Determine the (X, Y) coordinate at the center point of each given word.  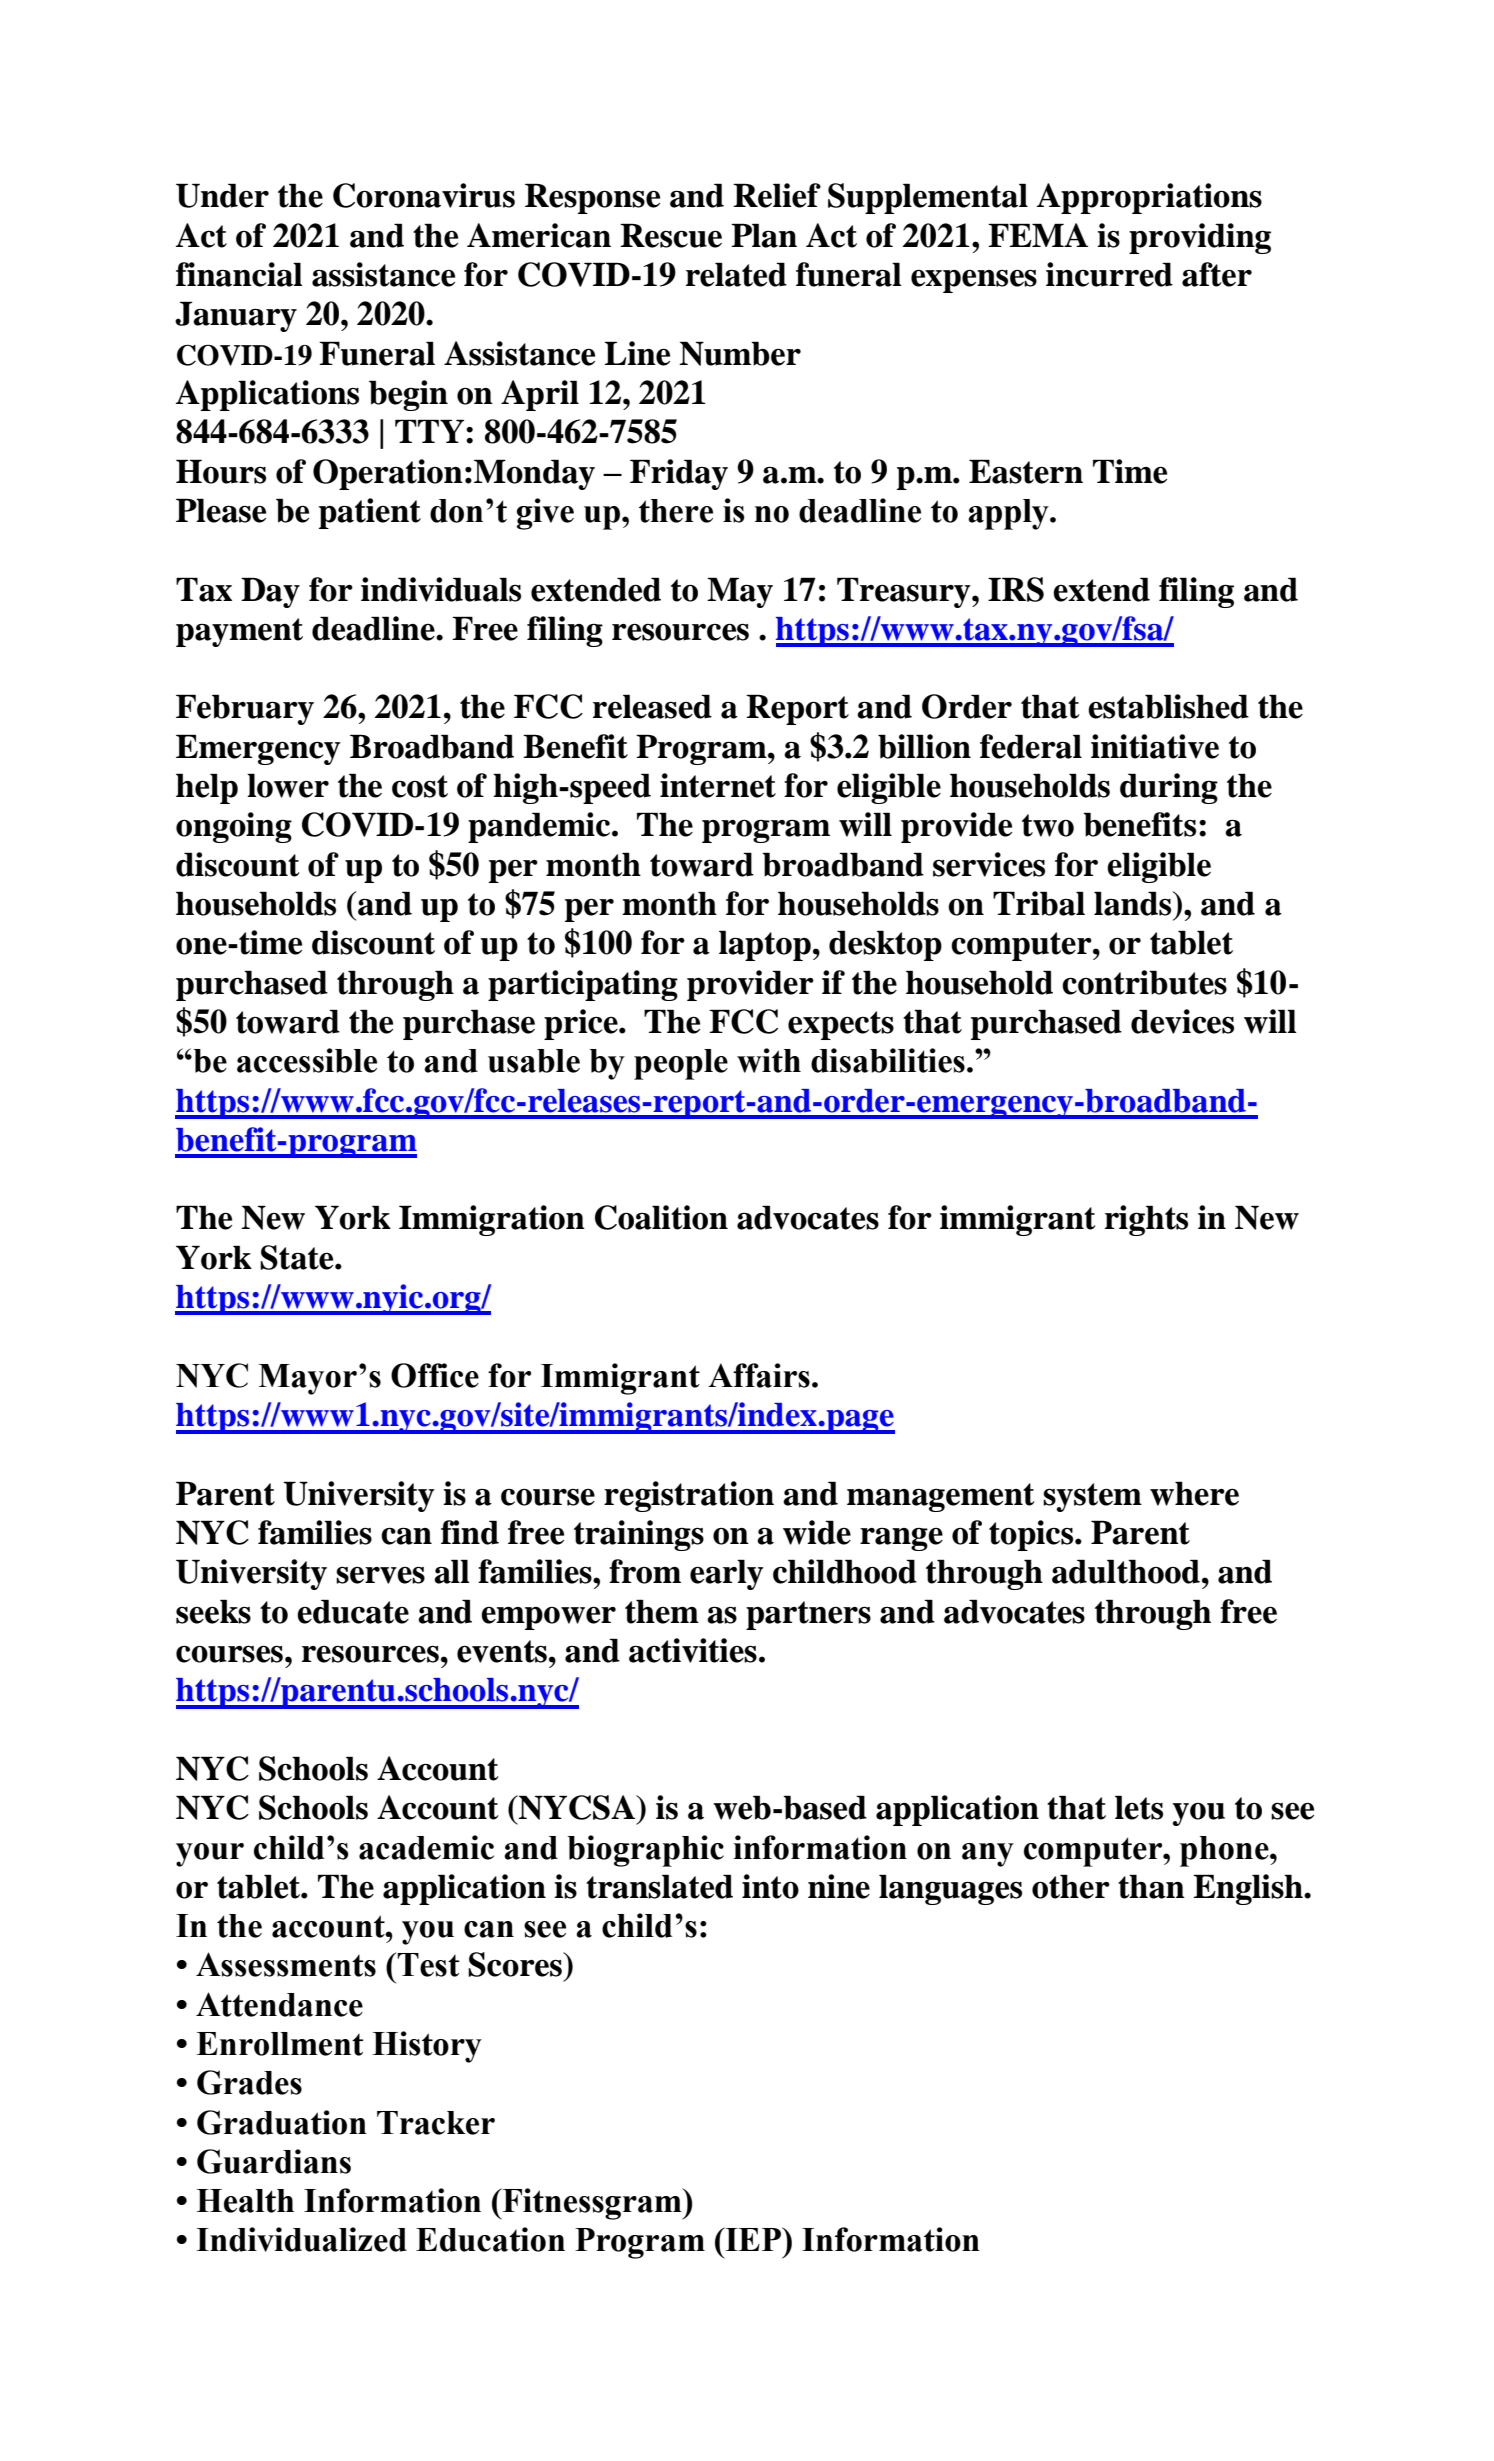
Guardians (274, 2161)
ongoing (234, 827)
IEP (753, 2239)
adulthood (1126, 1571)
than (1151, 1886)
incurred (1109, 274)
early (726, 1574)
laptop (765, 945)
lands (1134, 903)
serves (380, 1575)
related (736, 274)
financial (239, 274)
